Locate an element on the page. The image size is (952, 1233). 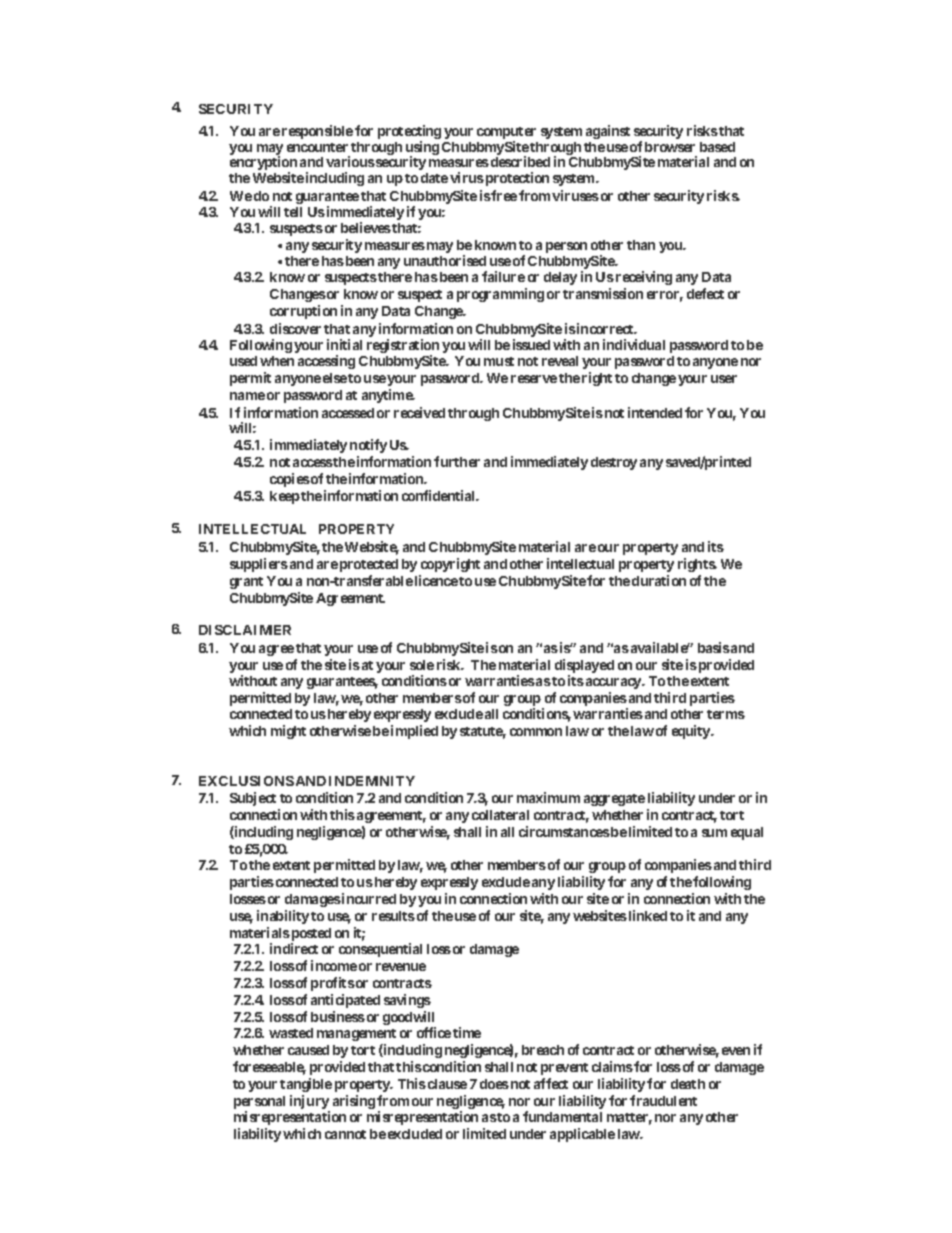
browser is located at coordinates (670, 147).
